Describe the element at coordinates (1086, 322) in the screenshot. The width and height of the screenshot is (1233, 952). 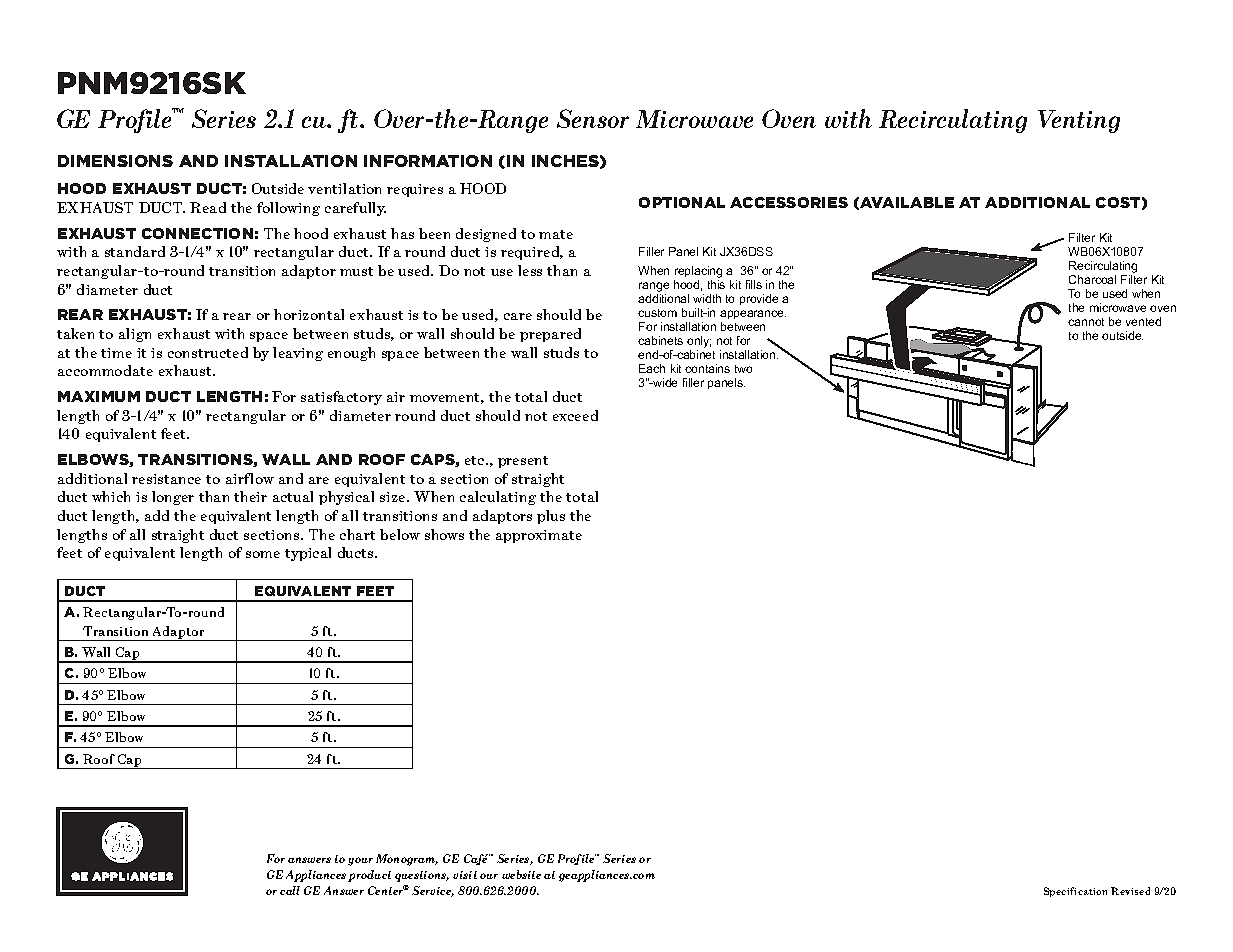
I see `cannot` at that location.
